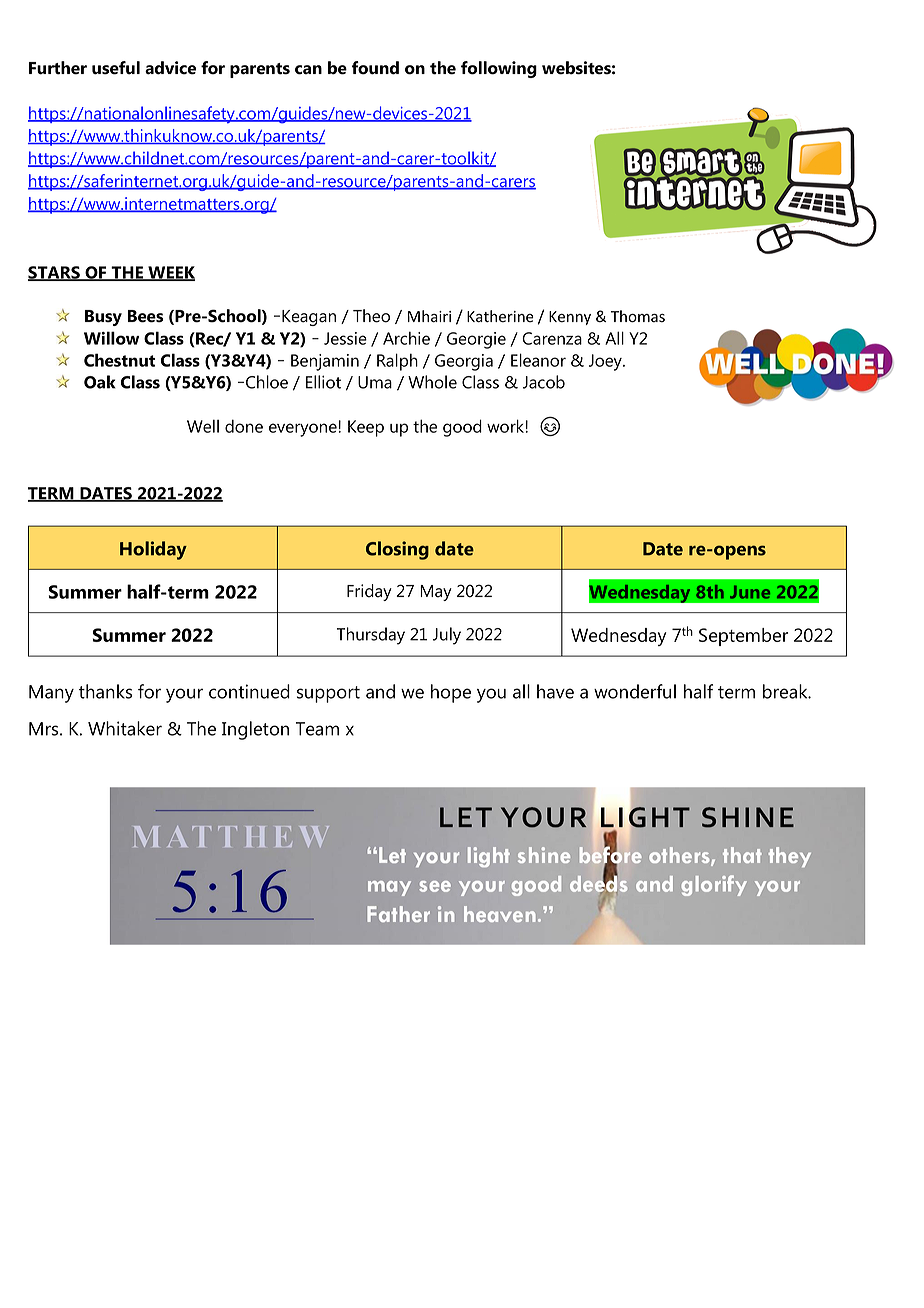 Image resolution: width=924 pixels, height=1308 pixels. Describe the element at coordinates (397, 550) in the page. I see `Closing` at that location.
